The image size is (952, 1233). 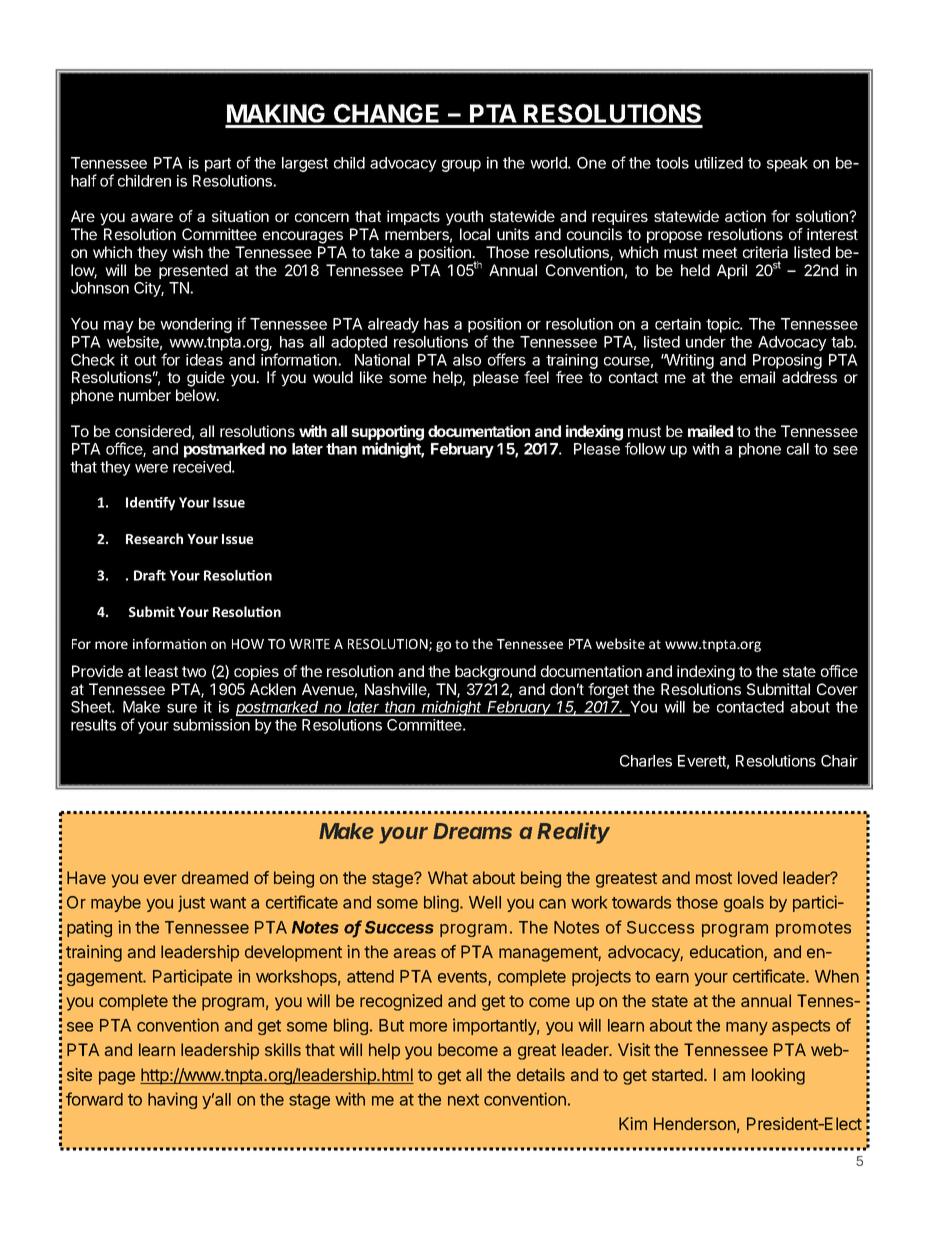 I want to click on submission, so click(x=211, y=725).
